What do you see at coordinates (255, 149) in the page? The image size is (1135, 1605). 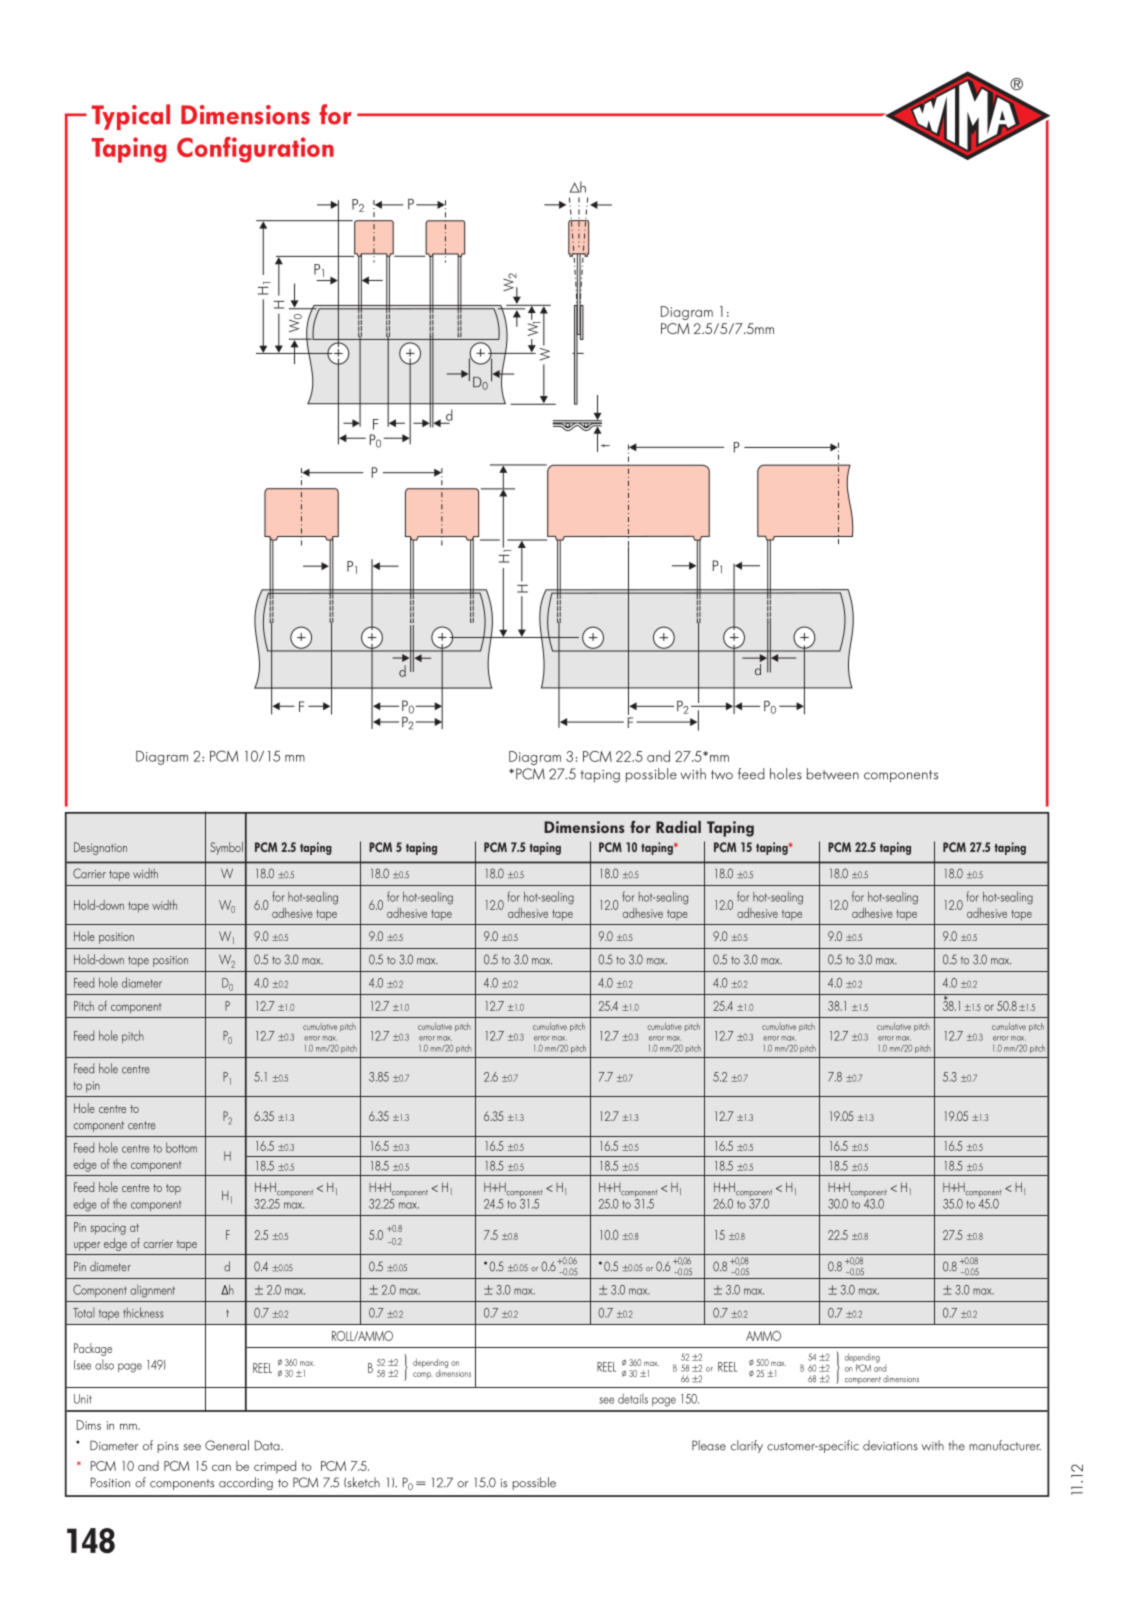 I see `Configuration` at bounding box center [255, 149].
